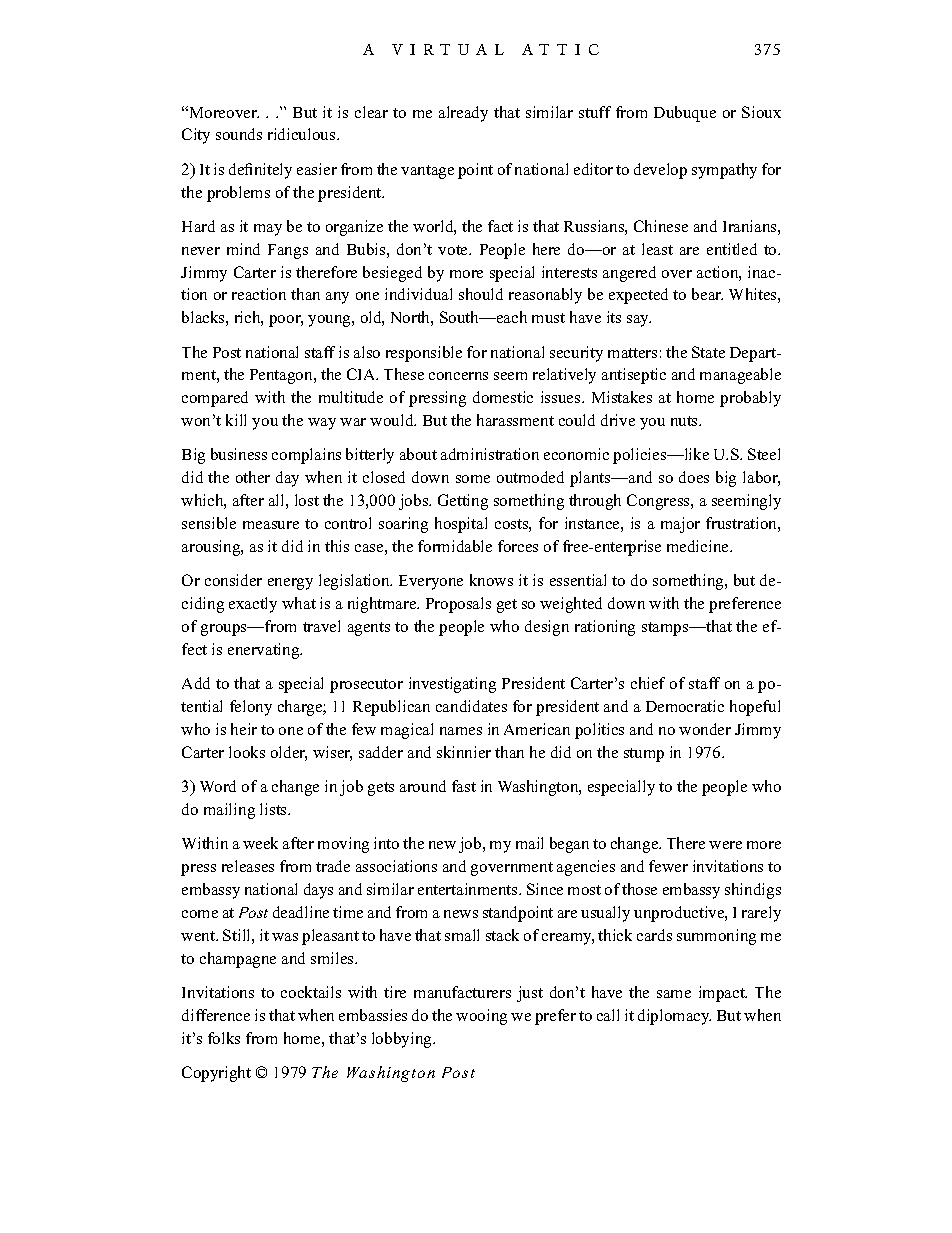  What do you see at coordinates (685, 706) in the screenshot?
I see `Democratic` at bounding box center [685, 706].
